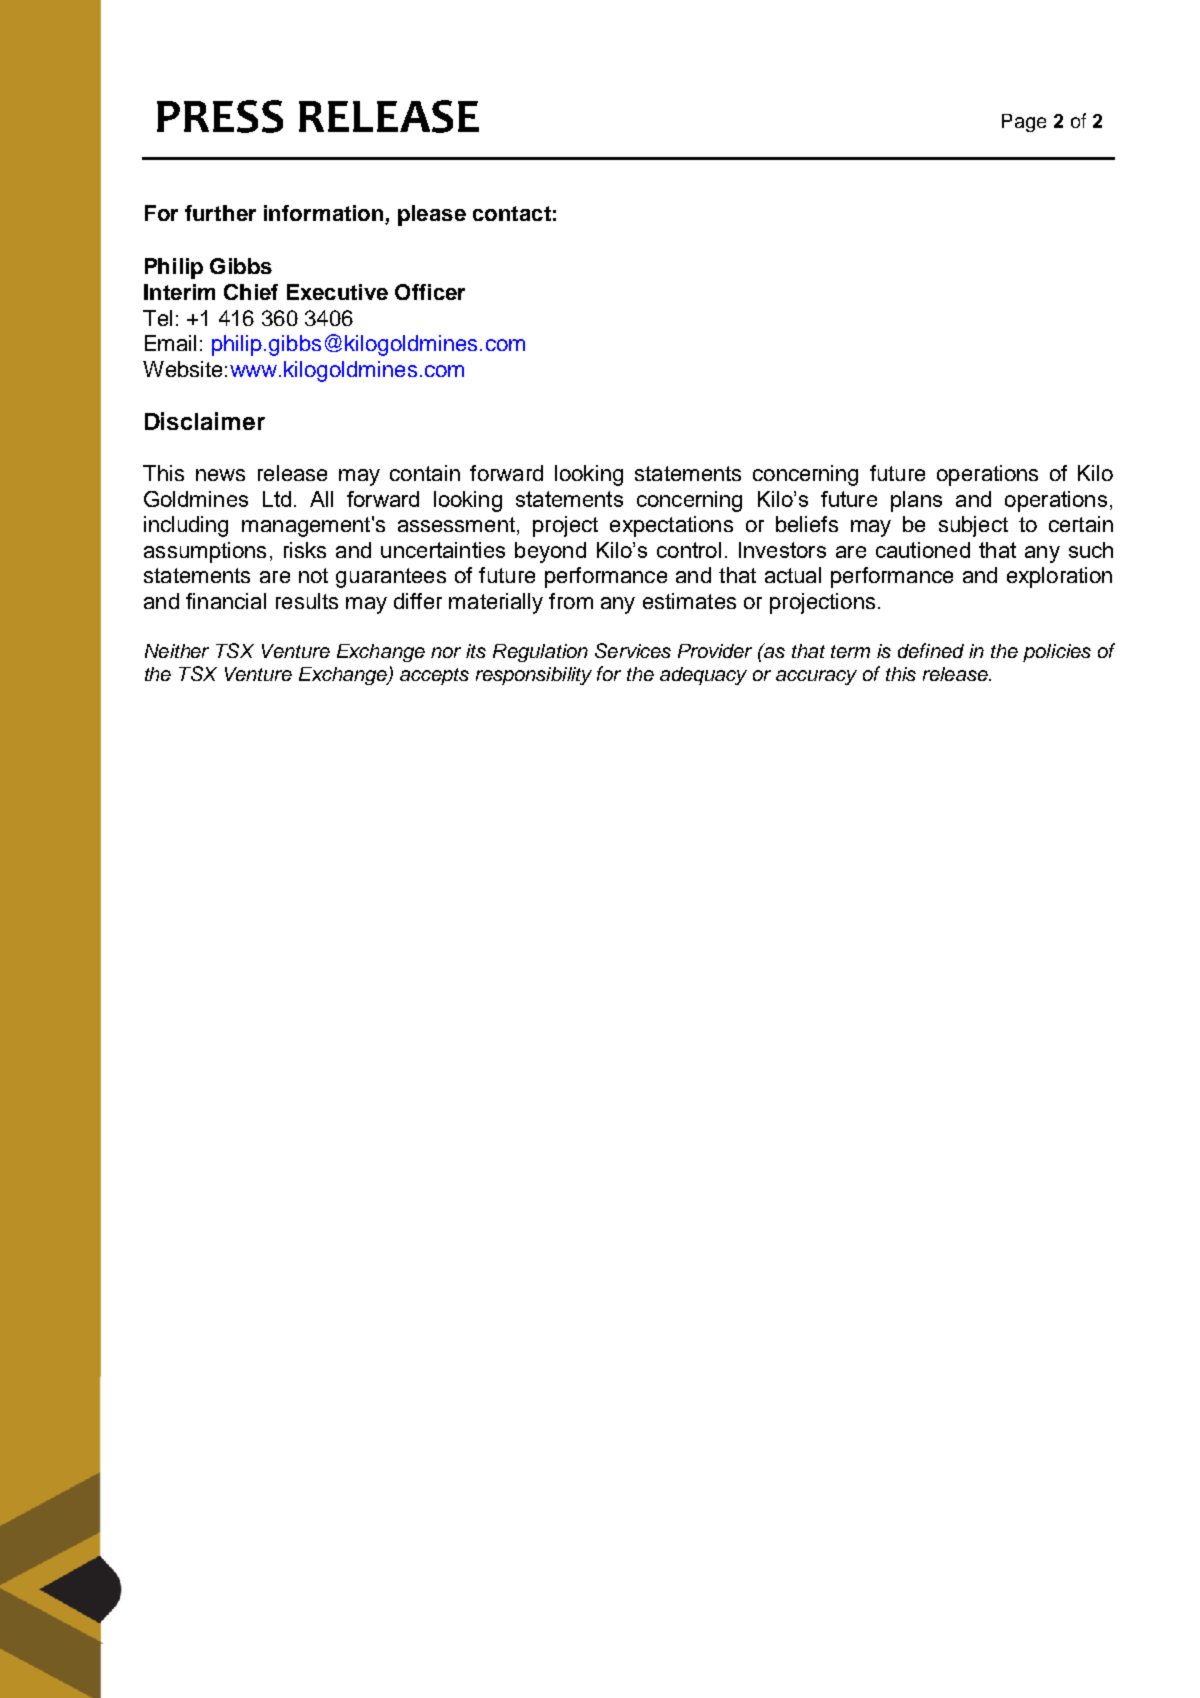 The image size is (1200, 1698). I want to click on Officer, so click(430, 292).
